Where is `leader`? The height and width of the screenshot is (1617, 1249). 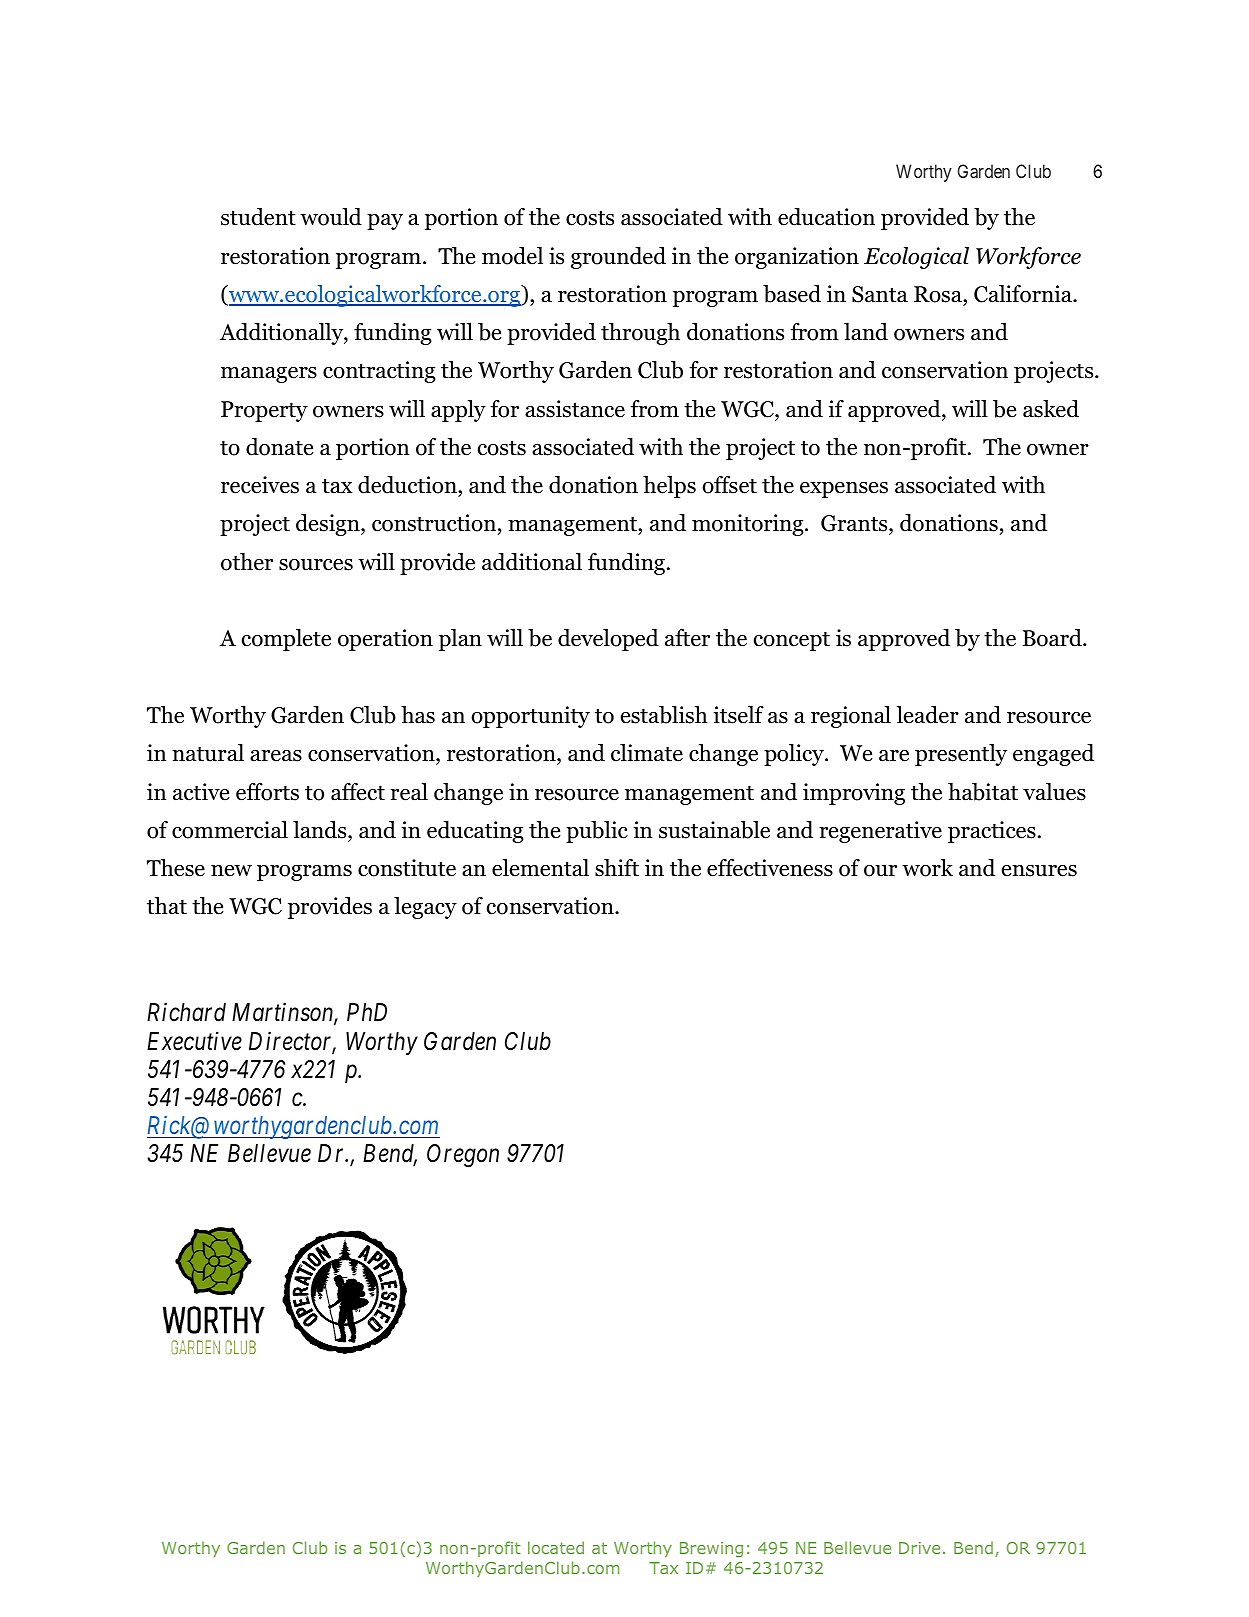
leader is located at coordinates (928, 715).
